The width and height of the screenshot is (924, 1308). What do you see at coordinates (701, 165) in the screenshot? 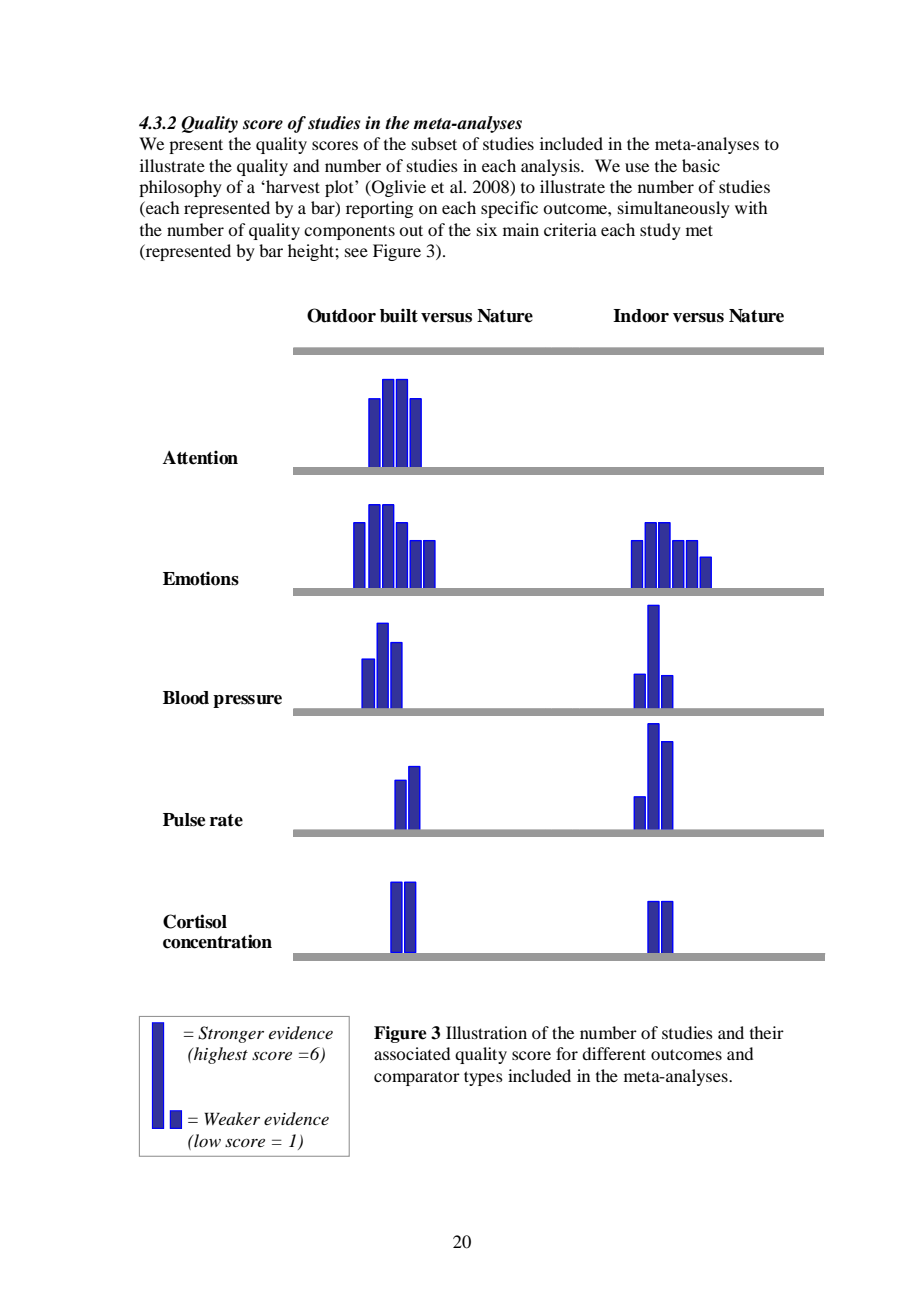
I see `basic` at bounding box center [701, 165].
